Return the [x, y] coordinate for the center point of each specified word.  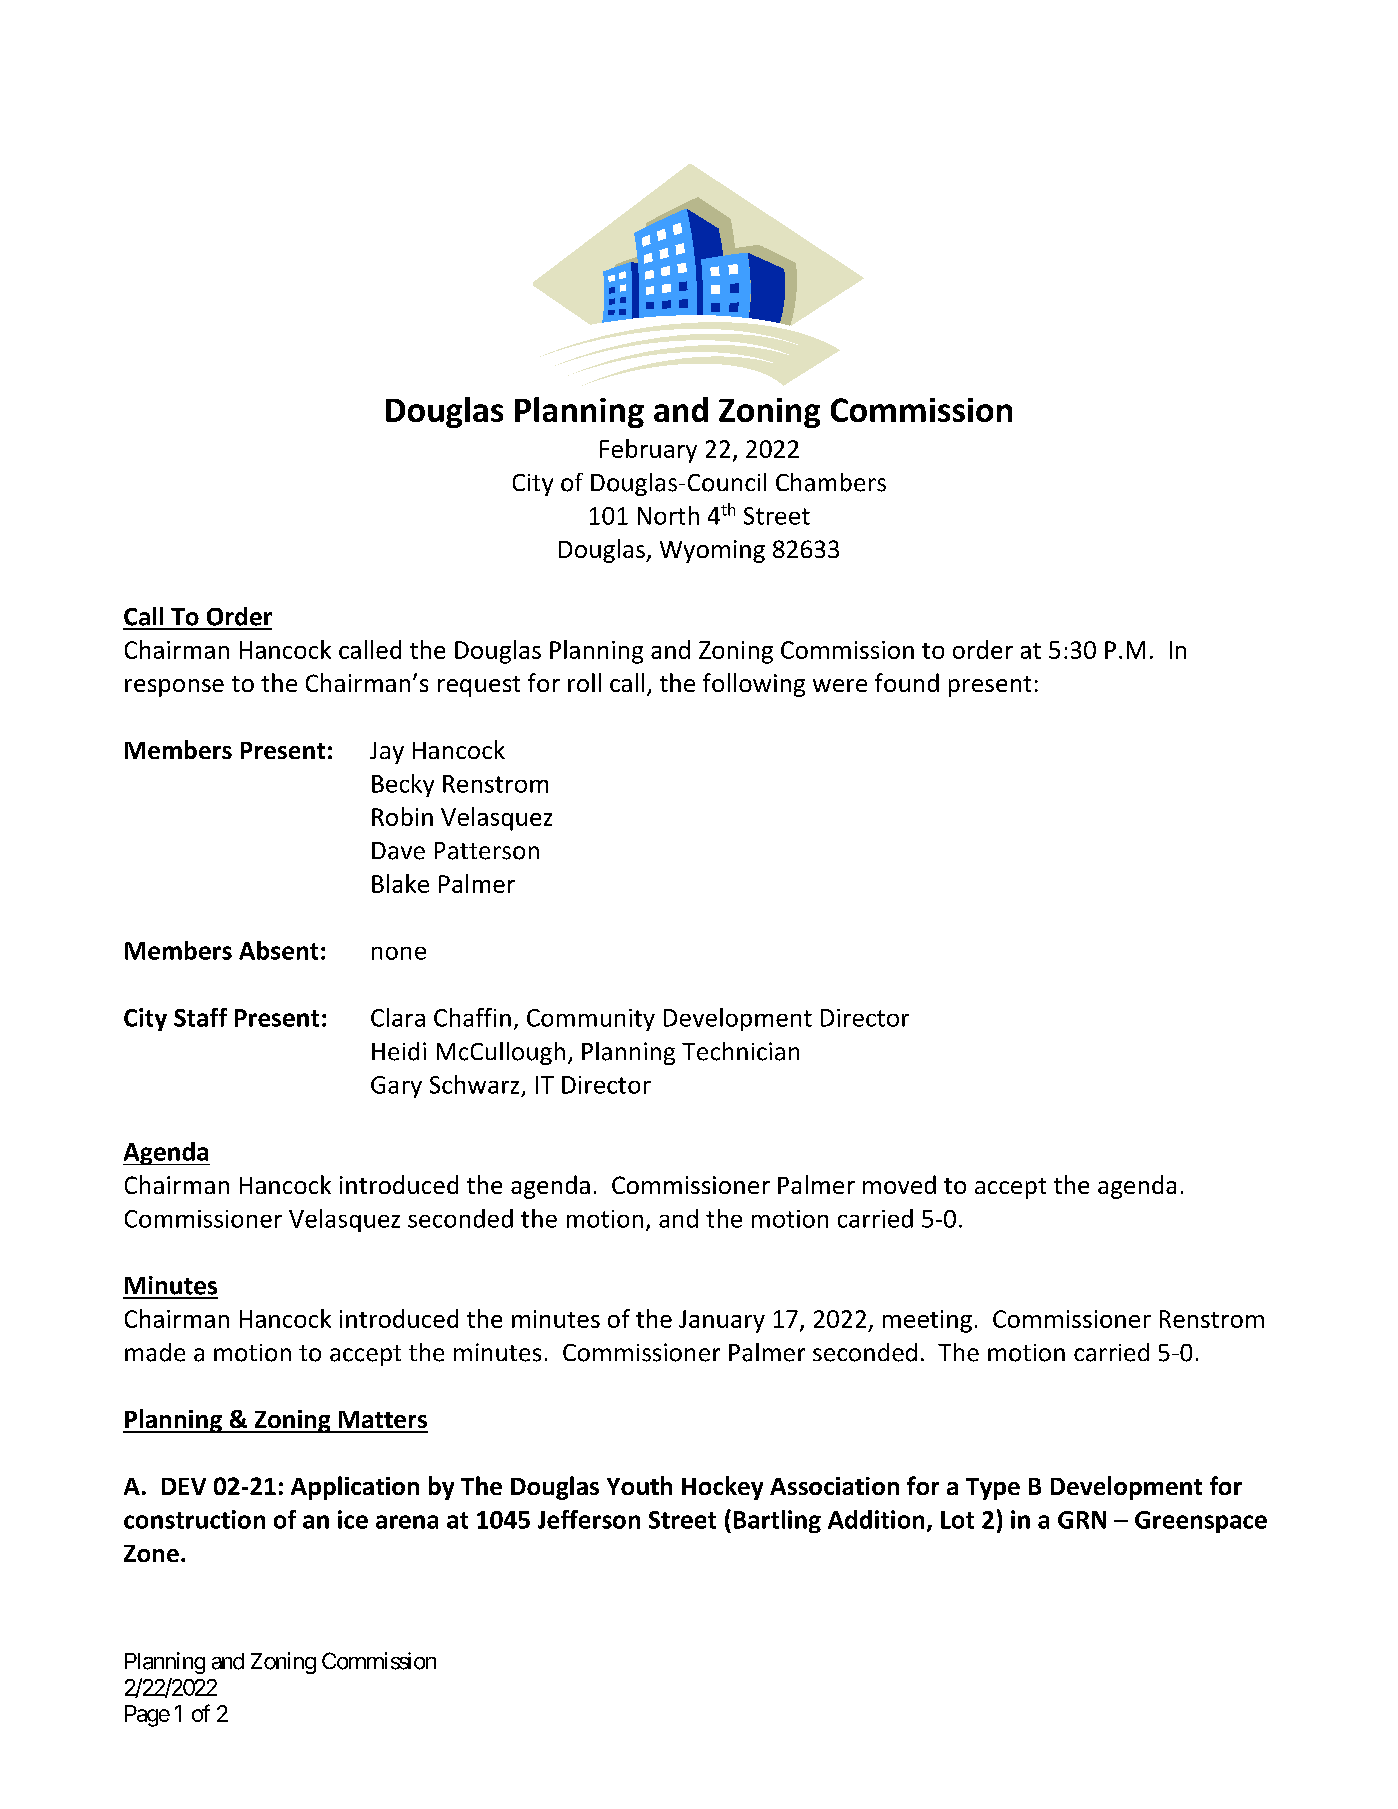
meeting [927, 1321]
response [174, 688]
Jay [387, 753]
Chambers [831, 482]
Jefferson [589, 1519]
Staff [200, 1017]
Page [147, 1716]
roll [584, 682]
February [648, 451]
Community [591, 1020]
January [722, 1321]
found [907, 682]
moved [899, 1184]
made [155, 1352]
